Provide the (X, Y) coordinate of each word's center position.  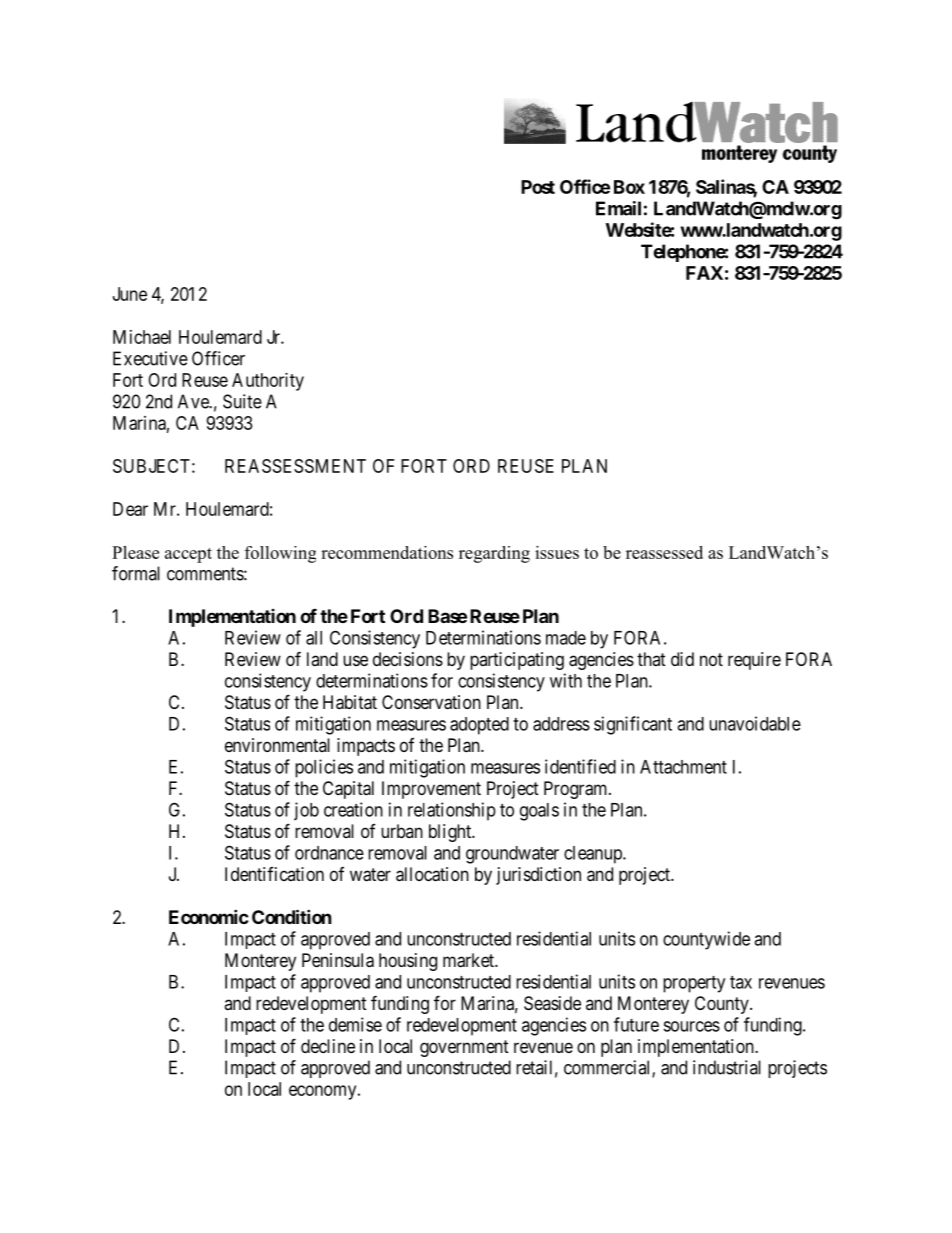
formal (136, 573)
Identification (274, 874)
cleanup (594, 855)
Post (538, 187)
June (130, 294)
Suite (242, 401)
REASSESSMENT (295, 466)
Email (618, 208)
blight (451, 833)
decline (328, 1046)
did (682, 659)
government (464, 1048)
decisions (408, 659)
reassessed (664, 552)
